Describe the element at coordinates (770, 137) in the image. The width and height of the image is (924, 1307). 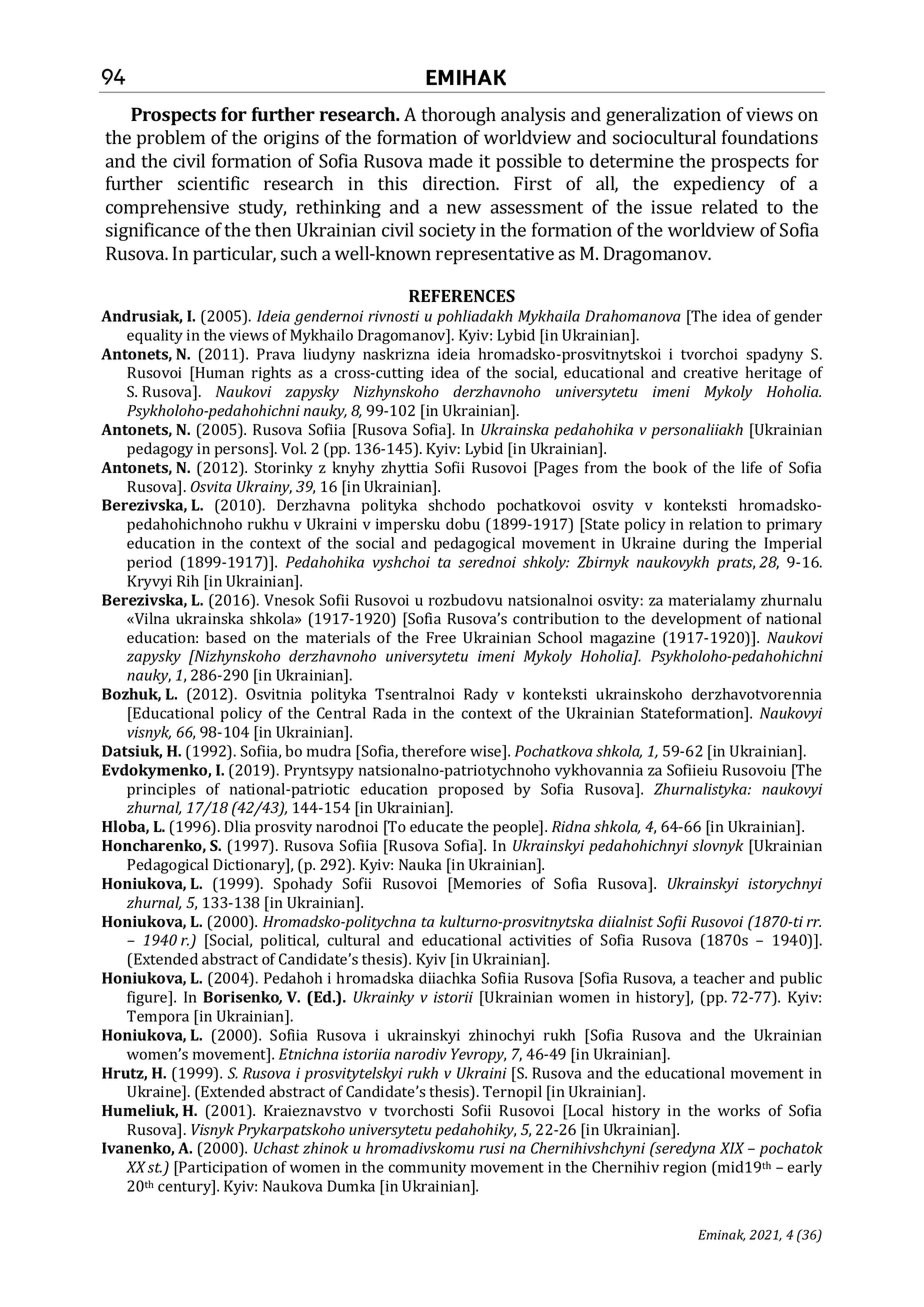
I see `foundations` at that location.
